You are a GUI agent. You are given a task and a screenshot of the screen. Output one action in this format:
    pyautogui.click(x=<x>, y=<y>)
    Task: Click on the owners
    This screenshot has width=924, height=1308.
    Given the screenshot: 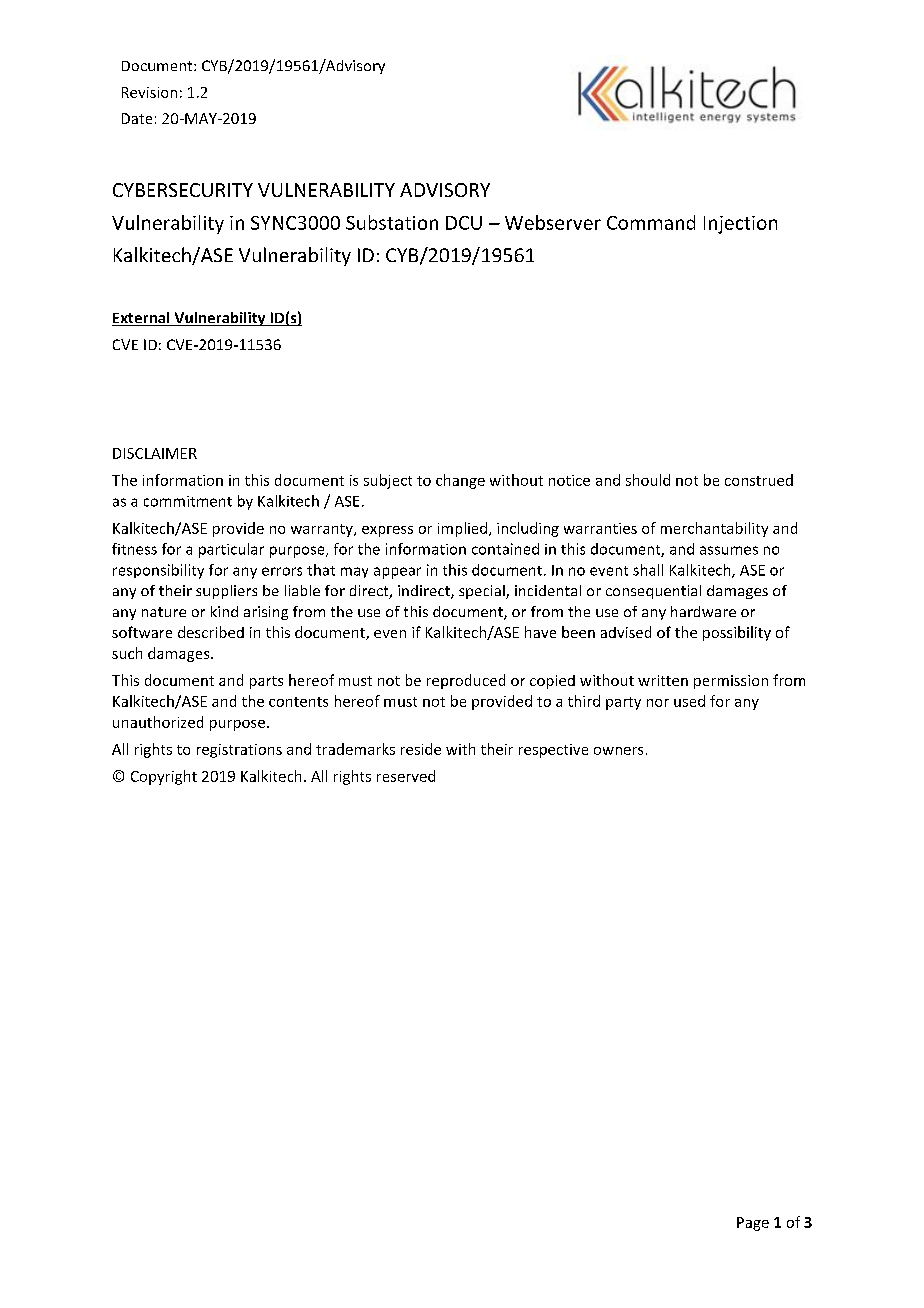 What is the action you would take?
    pyautogui.click(x=618, y=751)
